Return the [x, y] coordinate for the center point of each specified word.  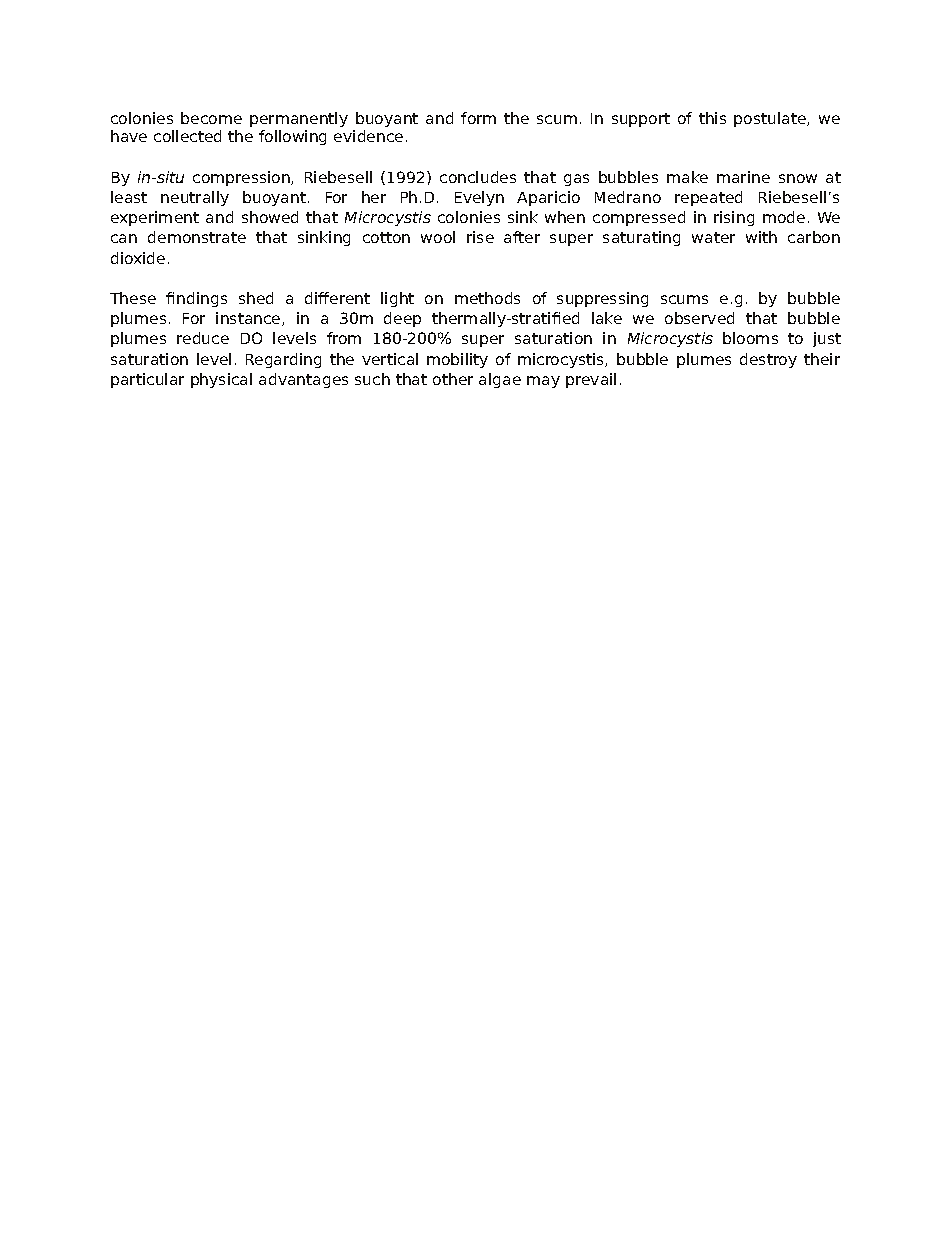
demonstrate [197, 237]
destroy [768, 360]
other [453, 379]
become [211, 118]
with [761, 237]
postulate [771, 119]
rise [480, 237]
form [478, 118]
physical [221, 380]
